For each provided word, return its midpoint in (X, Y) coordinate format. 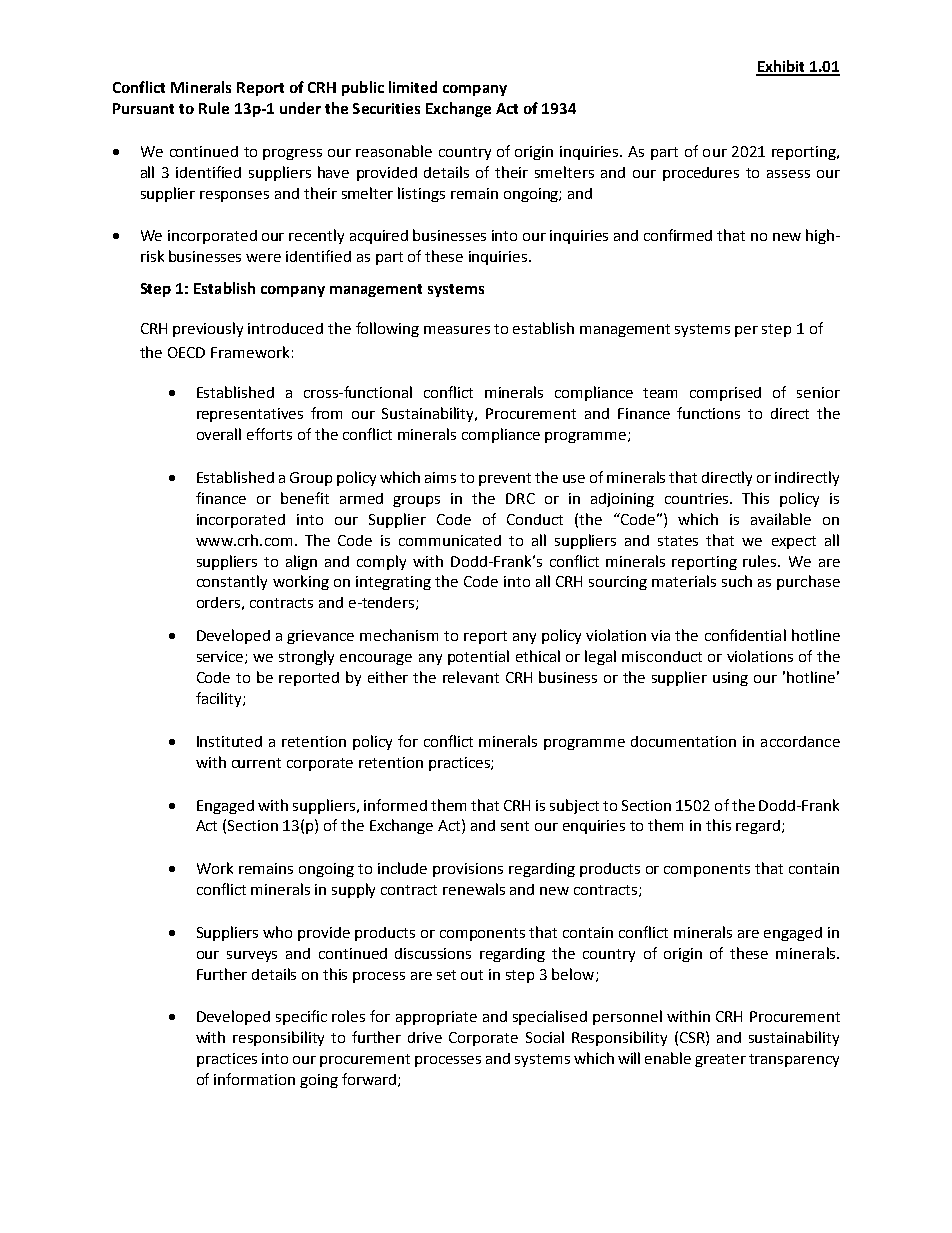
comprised (725, 394)
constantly (232, 582)
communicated (450, 540)
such (737, 581)
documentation (683, 741)
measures (457, 330)
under (300, 108)
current (256, 763)
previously (208, 329)
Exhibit (782, 67)
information (254, 1079)
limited (413, 87)
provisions (468, 870)
